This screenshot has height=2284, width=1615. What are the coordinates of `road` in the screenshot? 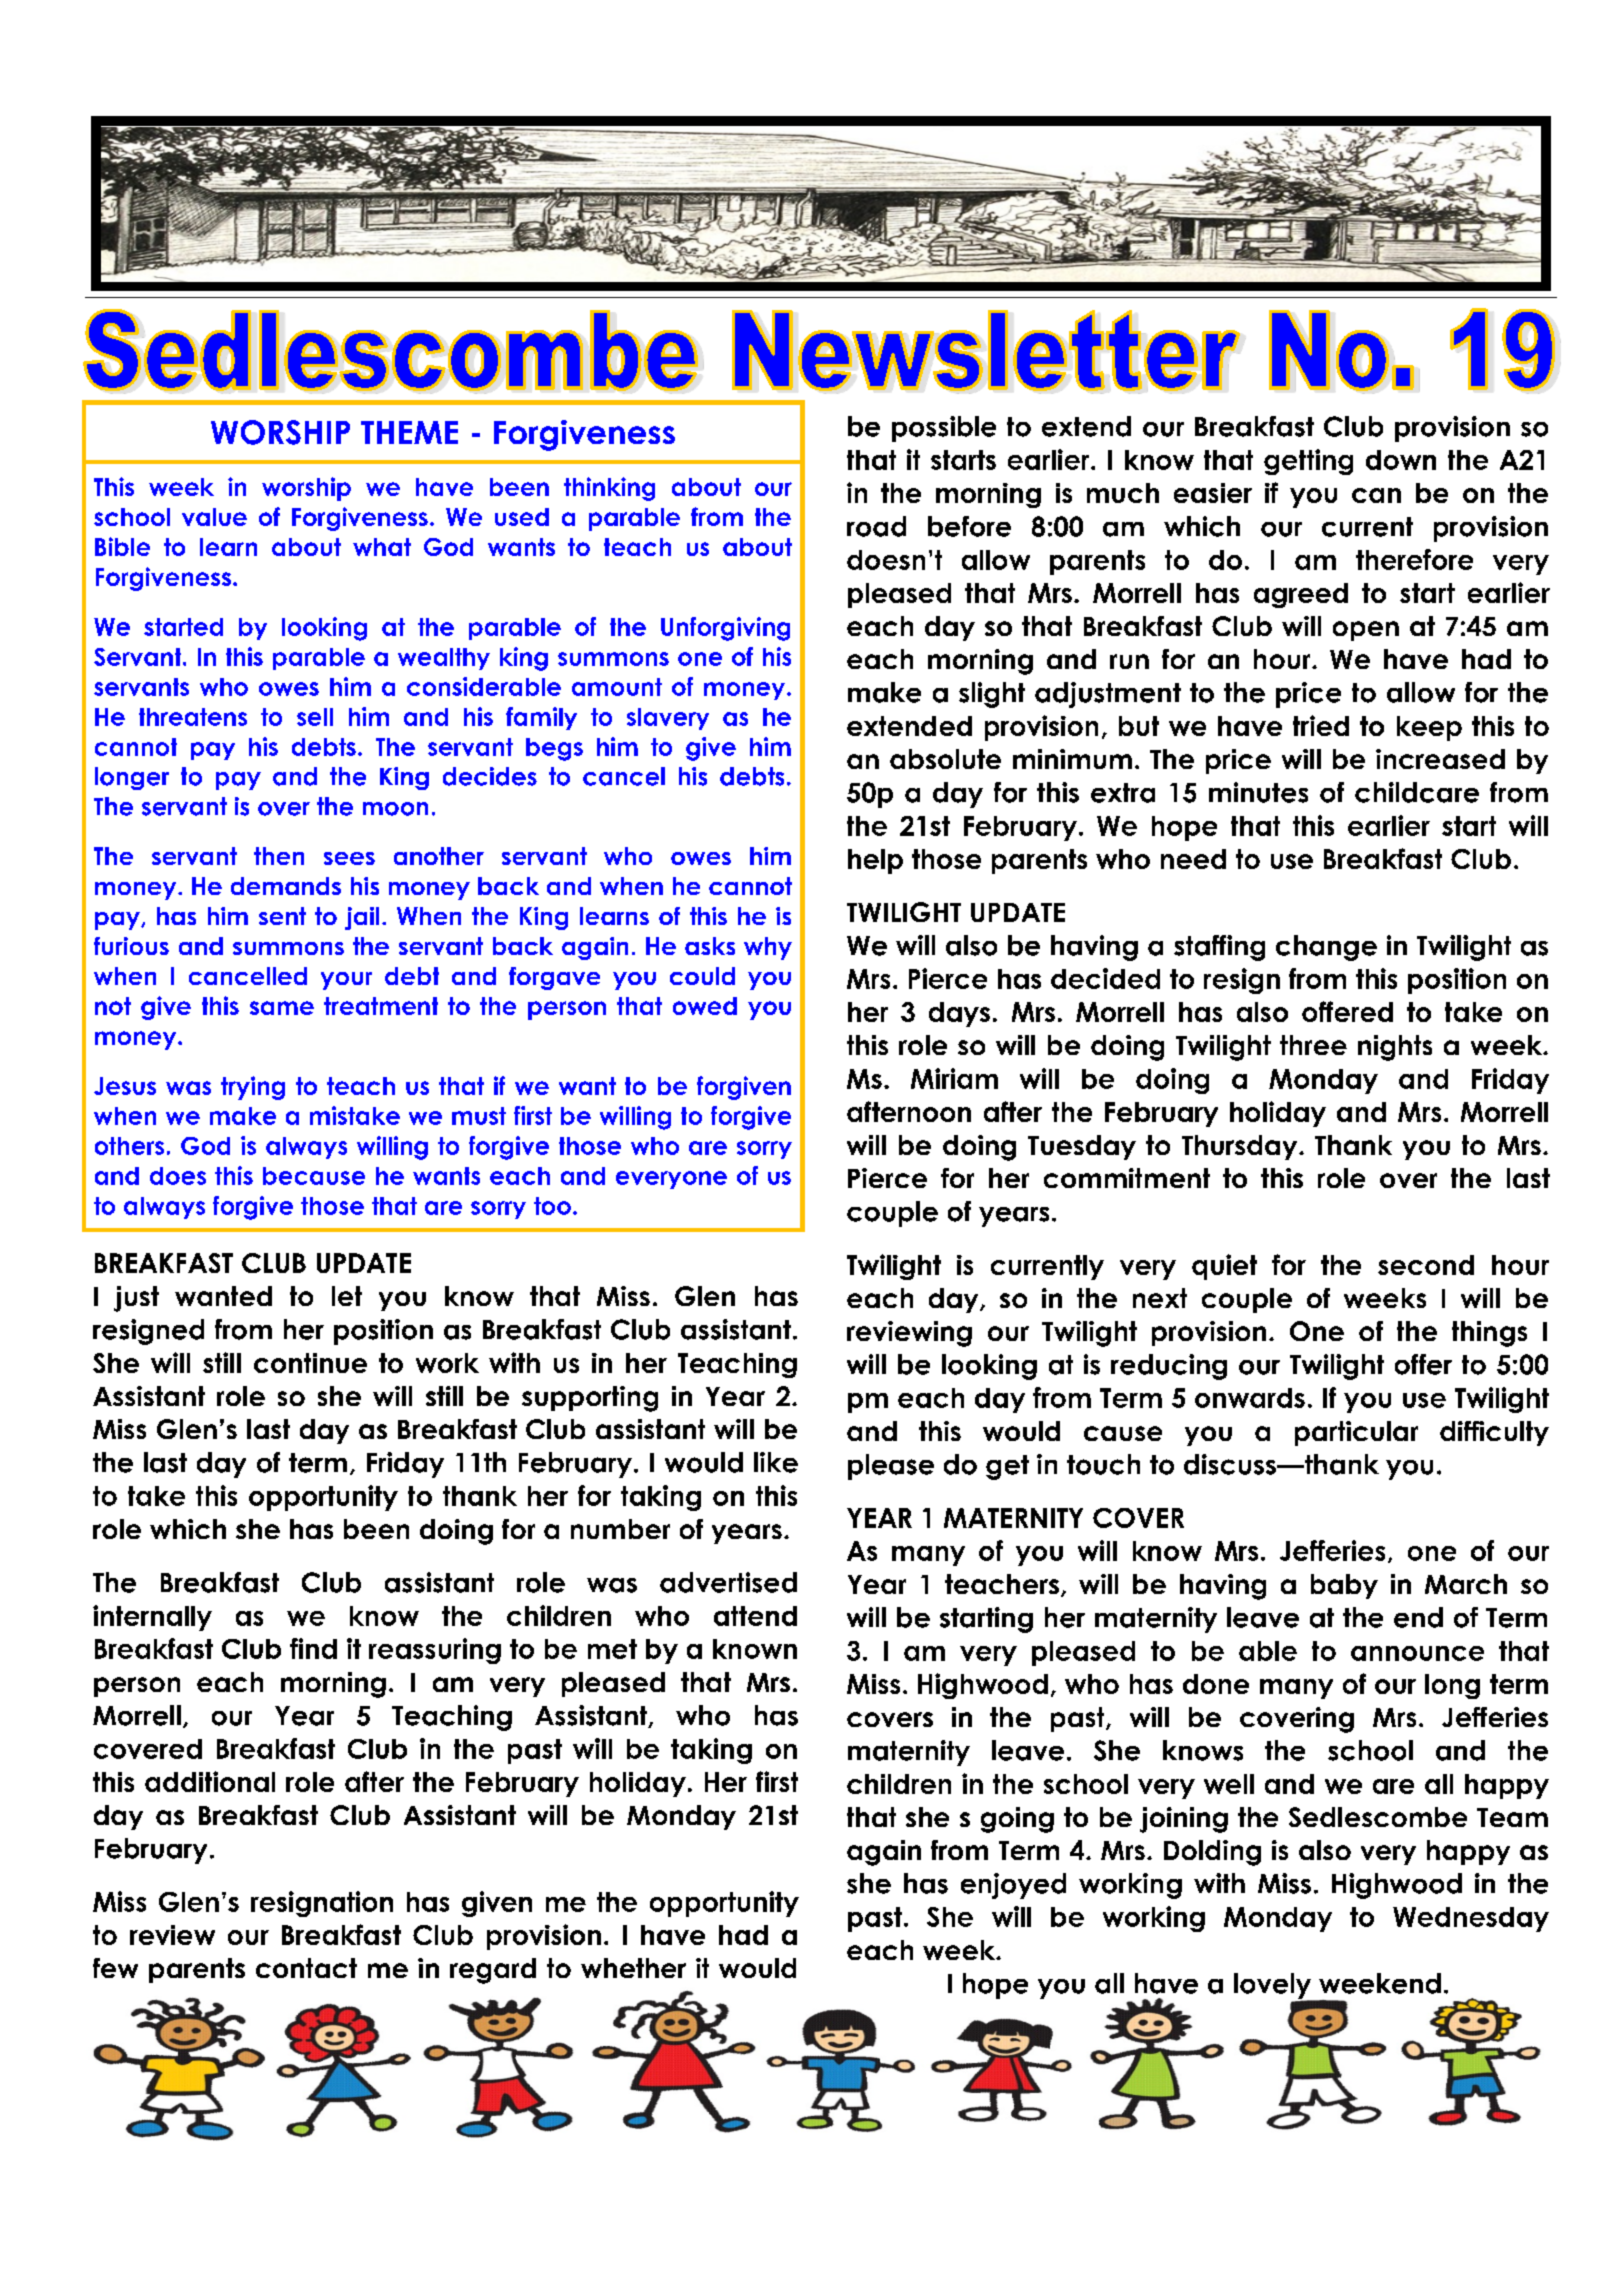 It's located at (876, 526).
